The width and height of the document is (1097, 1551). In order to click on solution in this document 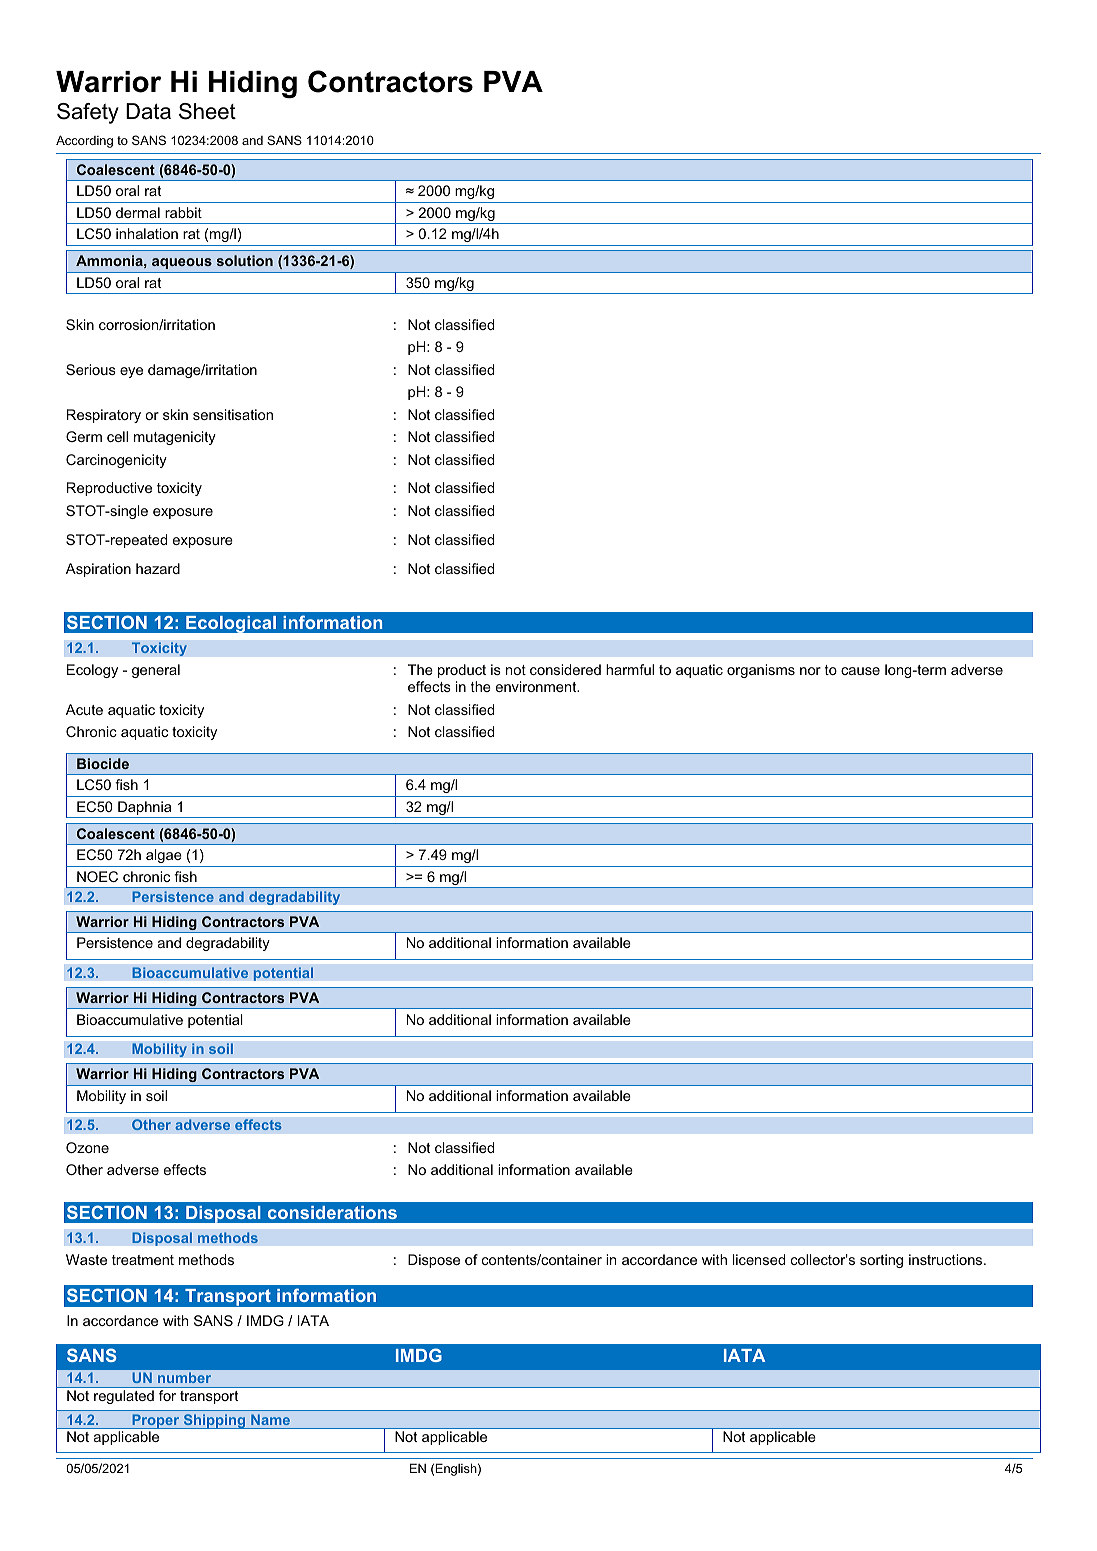, I will do `click(245, 260)`.
